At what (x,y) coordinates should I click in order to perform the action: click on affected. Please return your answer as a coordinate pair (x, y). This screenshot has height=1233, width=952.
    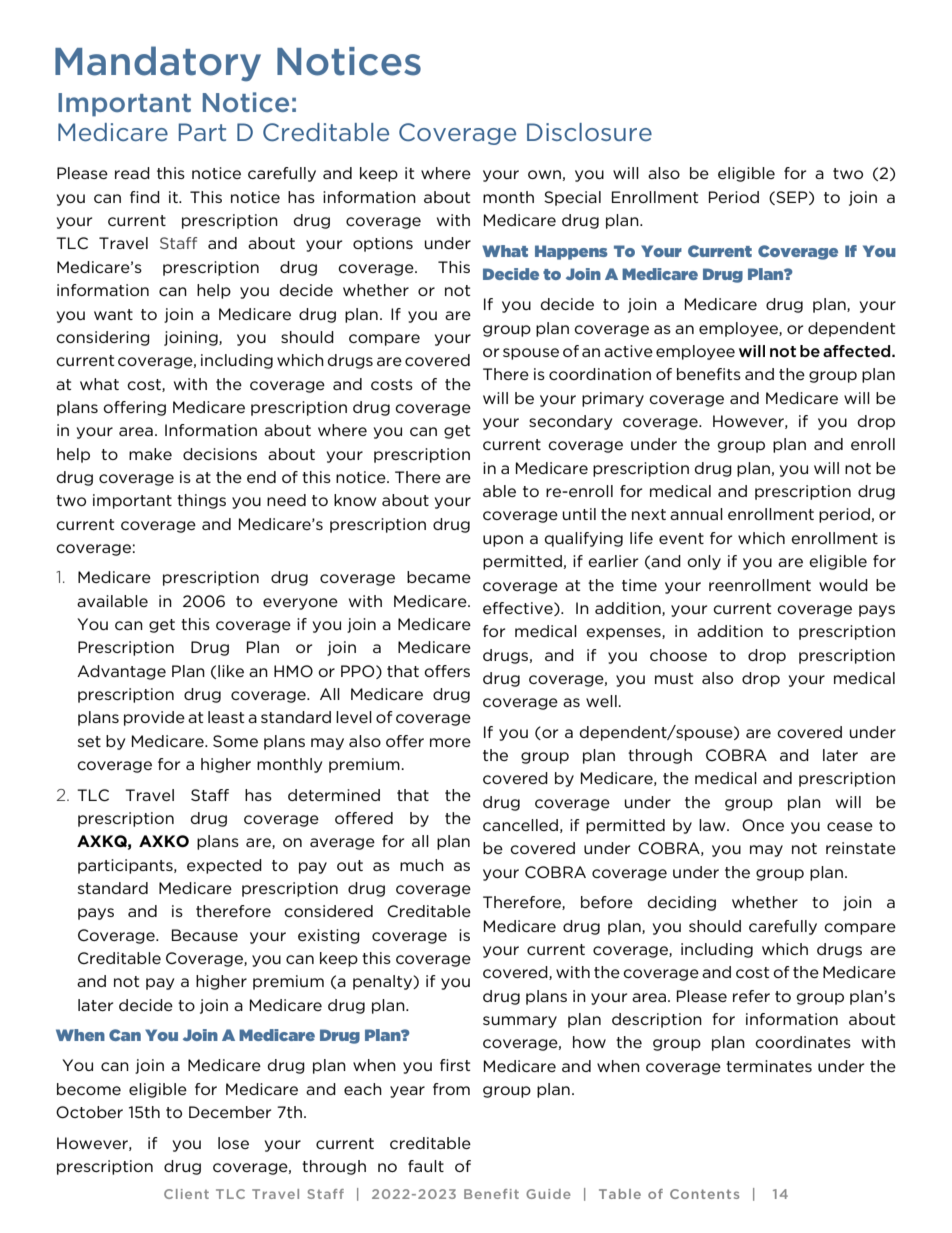
    Looking at the image, I should click on (858, 351).
